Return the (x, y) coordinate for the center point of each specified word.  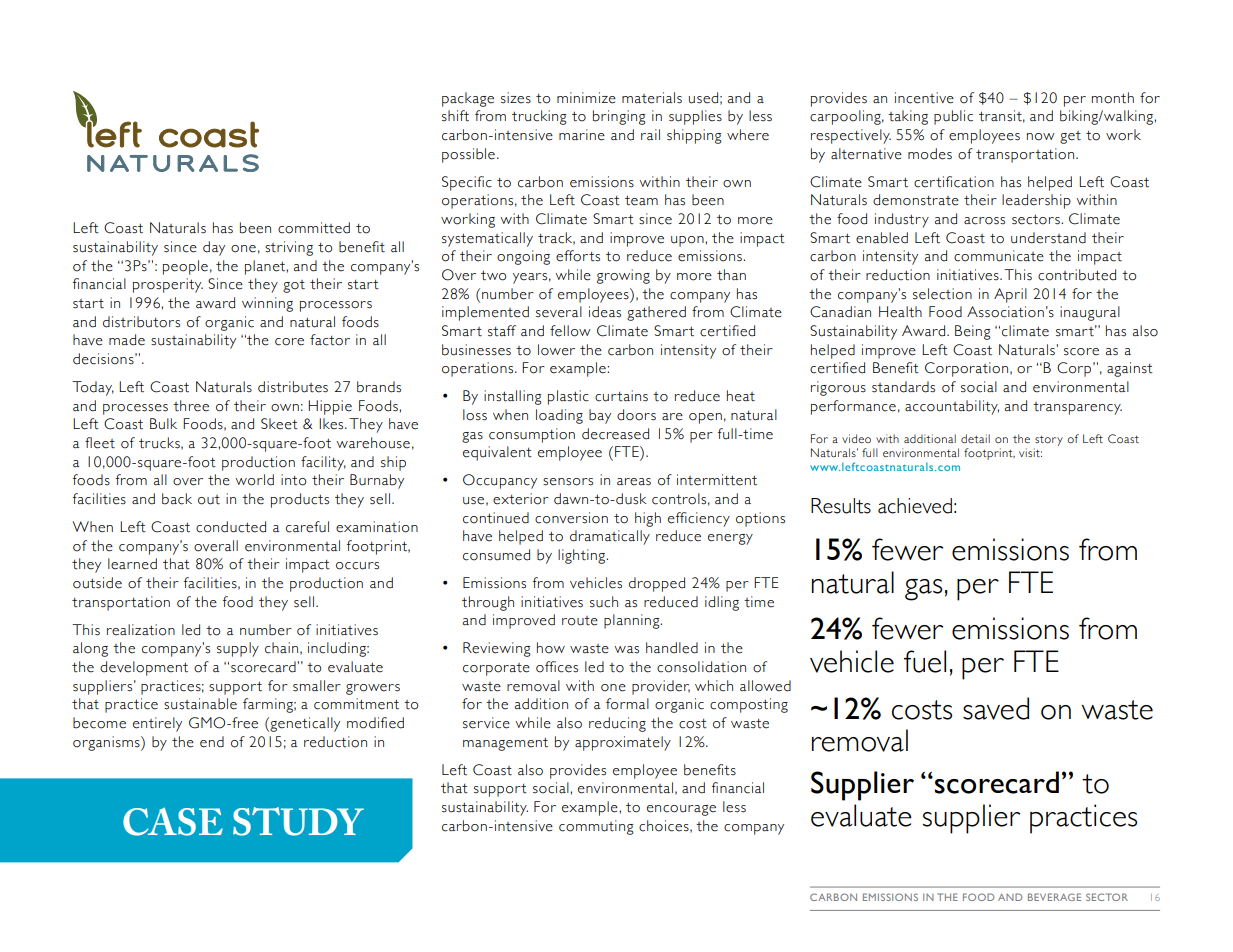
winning (267, 304)
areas (634, 482)
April (1010, 295)
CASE (173, 821)
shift (455, 116)
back (177, 499)
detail (975, 438)
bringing (619, 117)
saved (996, 708)
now (1041, 137)
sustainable (200, 704)
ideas (605, 312)
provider (661, 687)
